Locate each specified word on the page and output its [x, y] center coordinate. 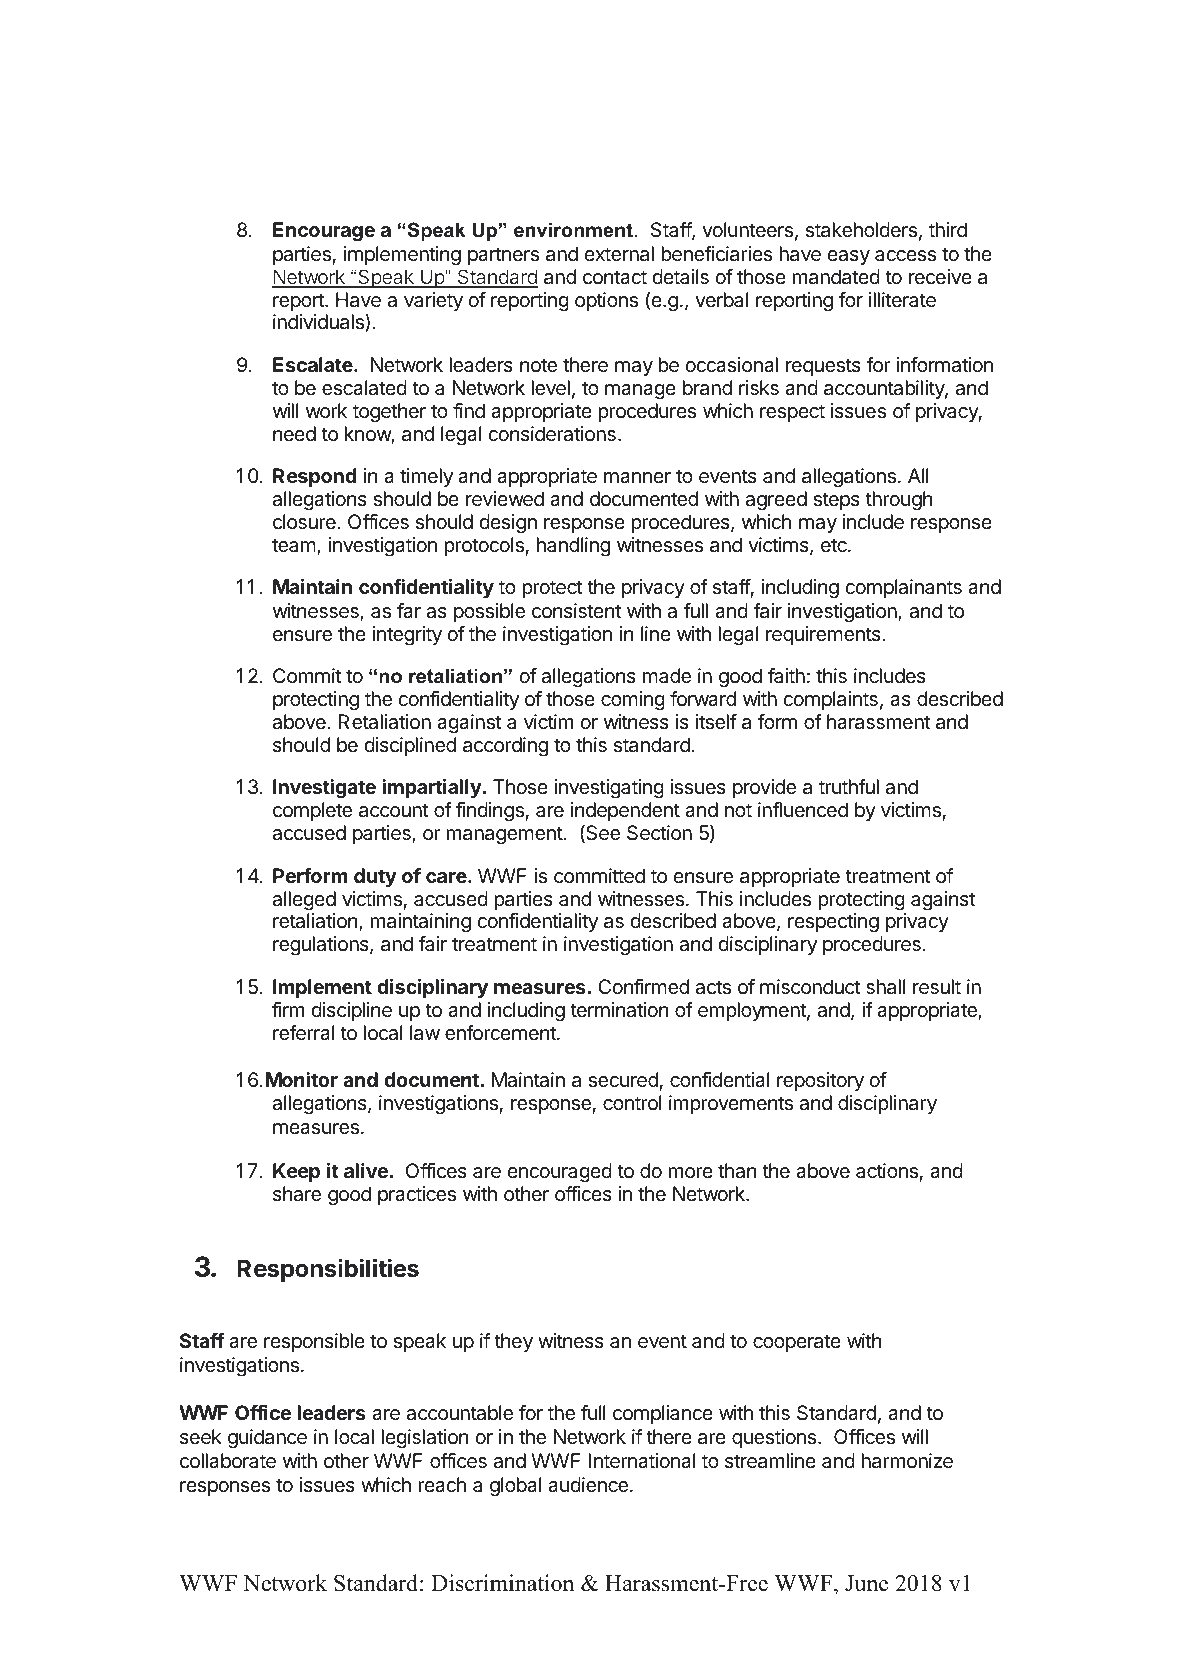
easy [848, 257]
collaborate [228, 1461]
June [866, 1583]
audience [588, 1485]
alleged [304, 901]
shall [885, 987]
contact [615, 277]
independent [625, 811]
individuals [319, 323]
